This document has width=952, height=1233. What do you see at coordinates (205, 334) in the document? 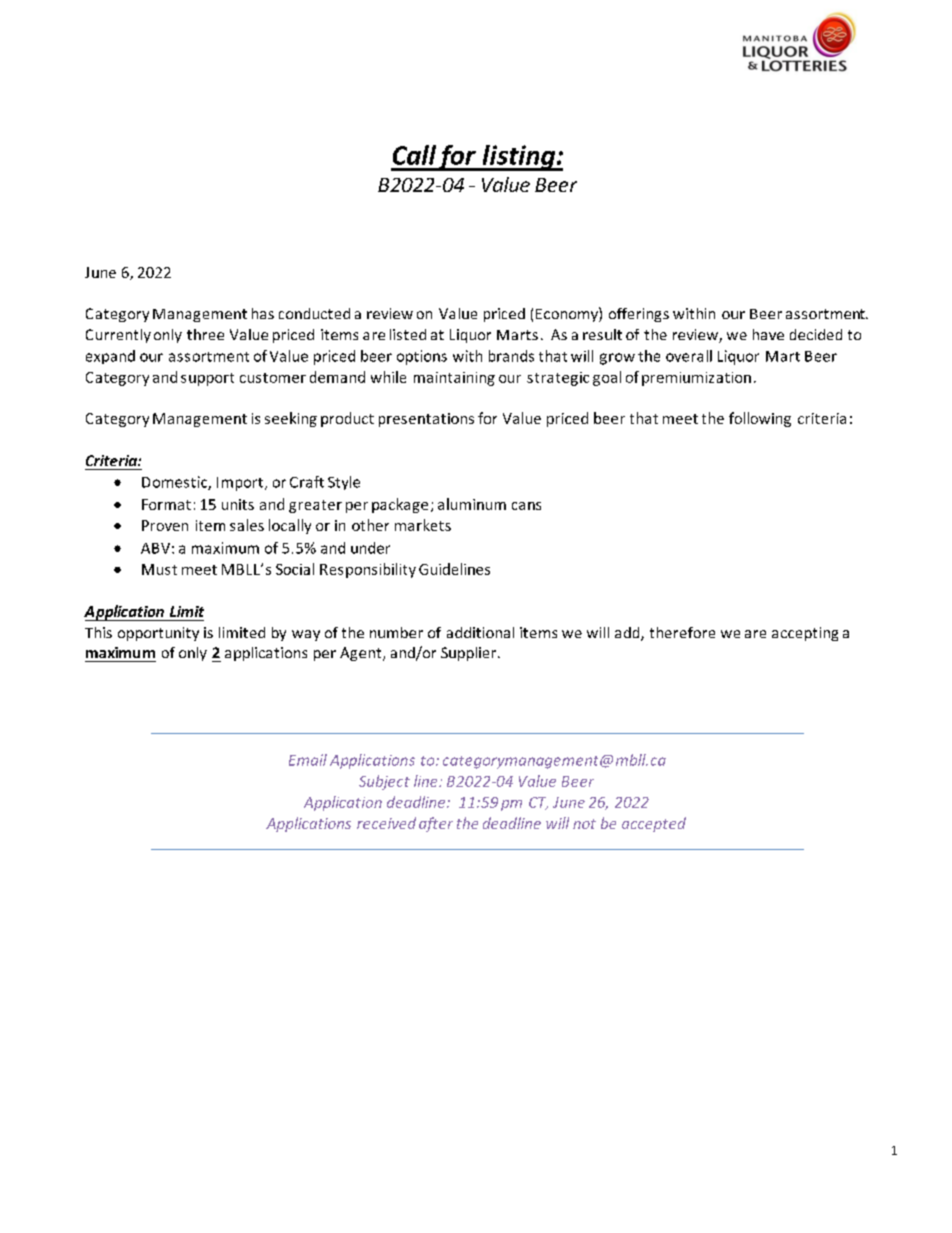
I see `three` at bounding box center [205, 334].
